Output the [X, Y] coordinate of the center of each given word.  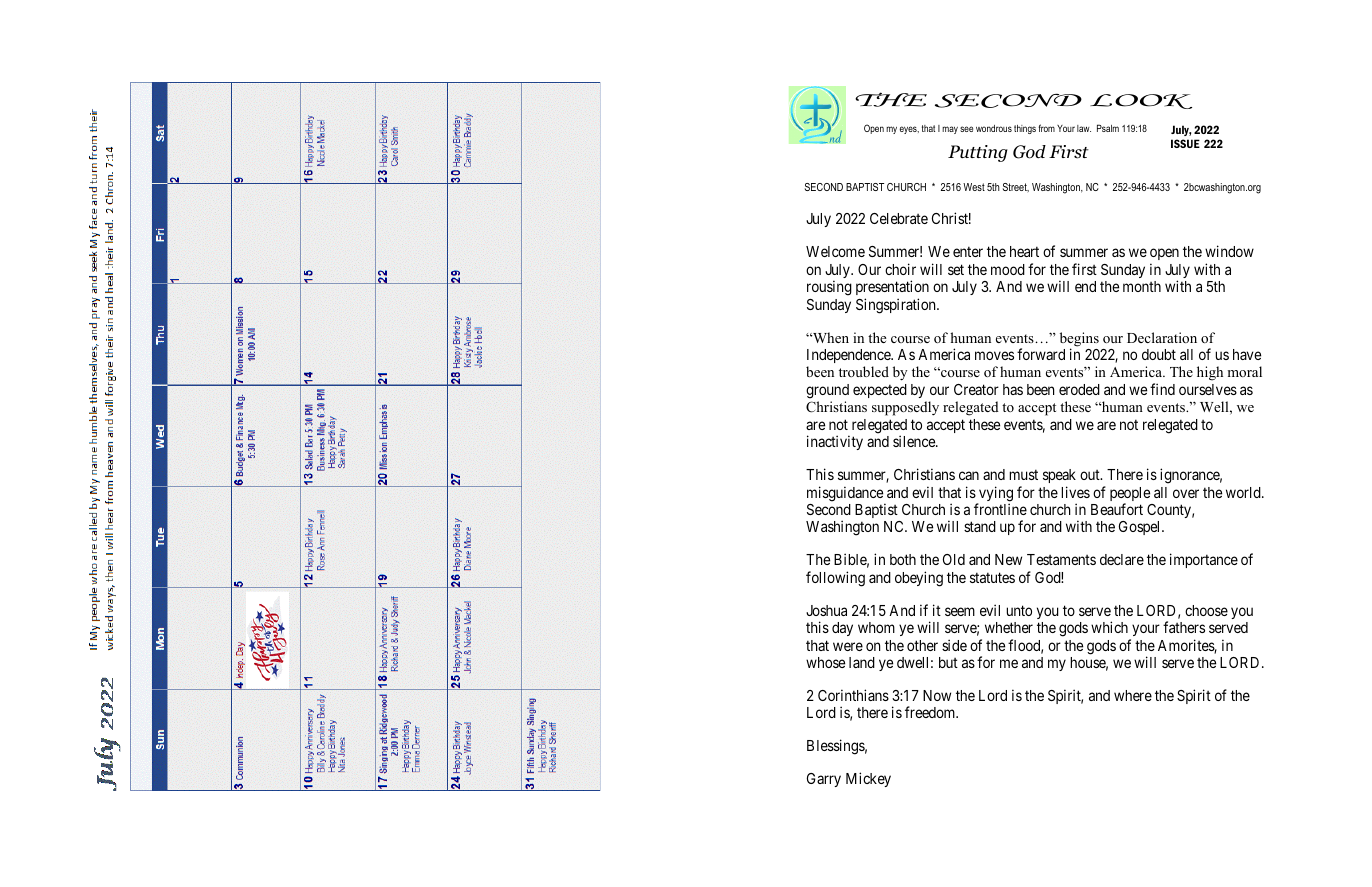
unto [1019, 610]
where [1133, 695]
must [1023, 474]
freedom [931, 712]
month [1142, 286]
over [1186, 493]
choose [1206, 610]
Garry [824, 780]
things [1025, 129]
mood [1008, 269]
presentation [892, 289]
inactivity [835, 442]
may [950, 130]
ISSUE [1185, 143]
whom [876, 627]
